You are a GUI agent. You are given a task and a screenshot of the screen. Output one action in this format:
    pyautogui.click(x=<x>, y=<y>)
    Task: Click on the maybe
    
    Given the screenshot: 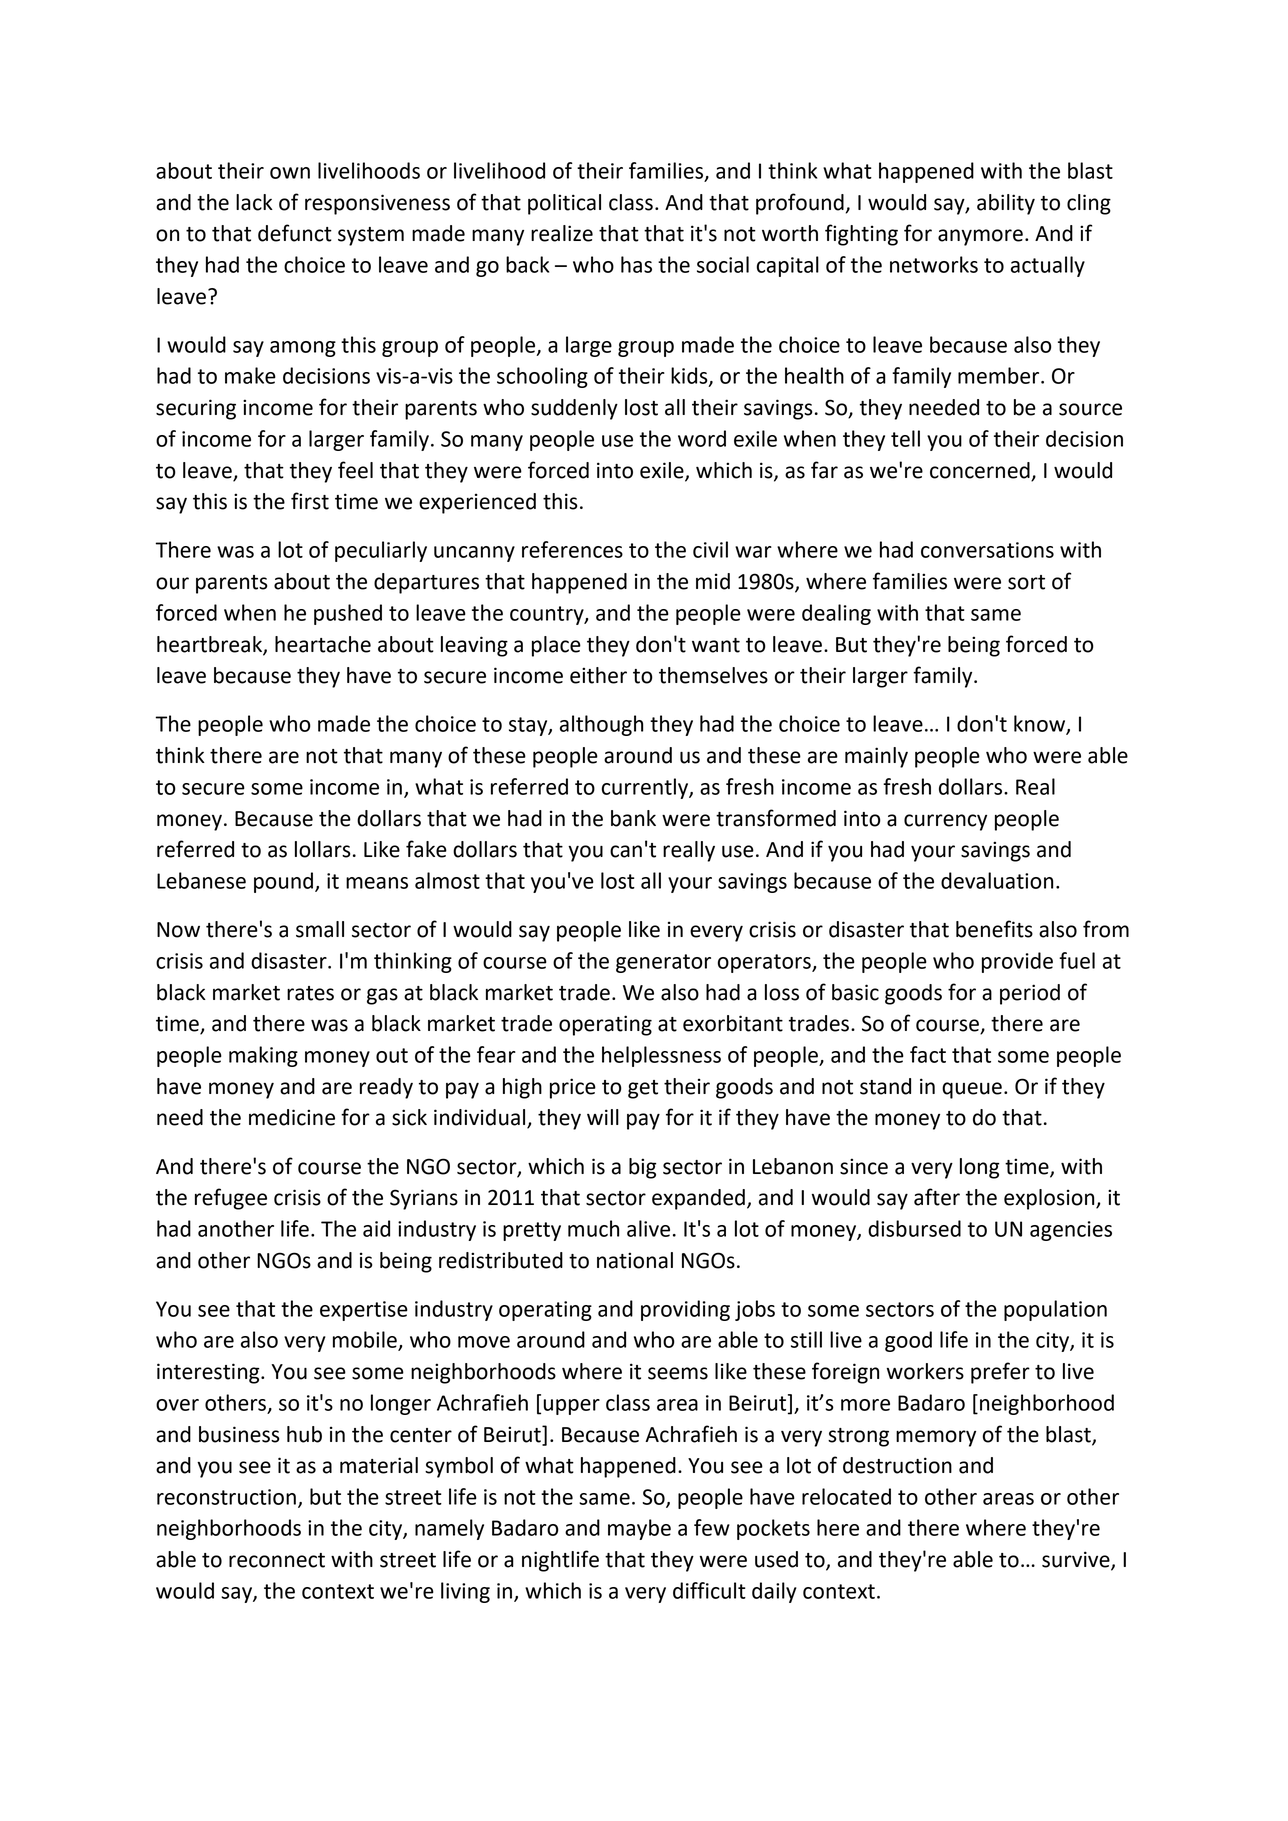 What is the action you would take?
    pyautogui.click(x=639, y=1529)
